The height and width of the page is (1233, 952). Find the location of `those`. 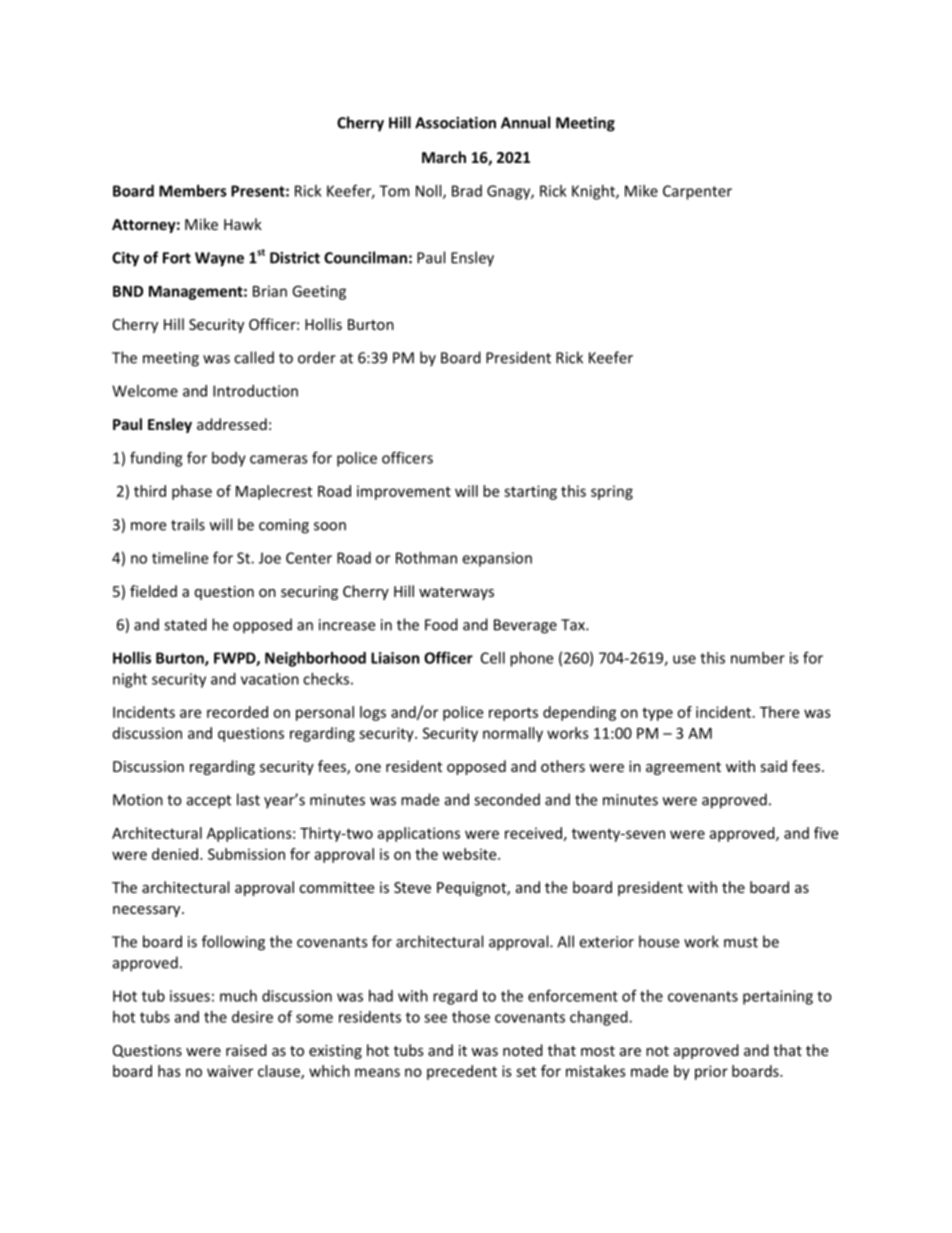

those is located at coordinates (471, 1017).
